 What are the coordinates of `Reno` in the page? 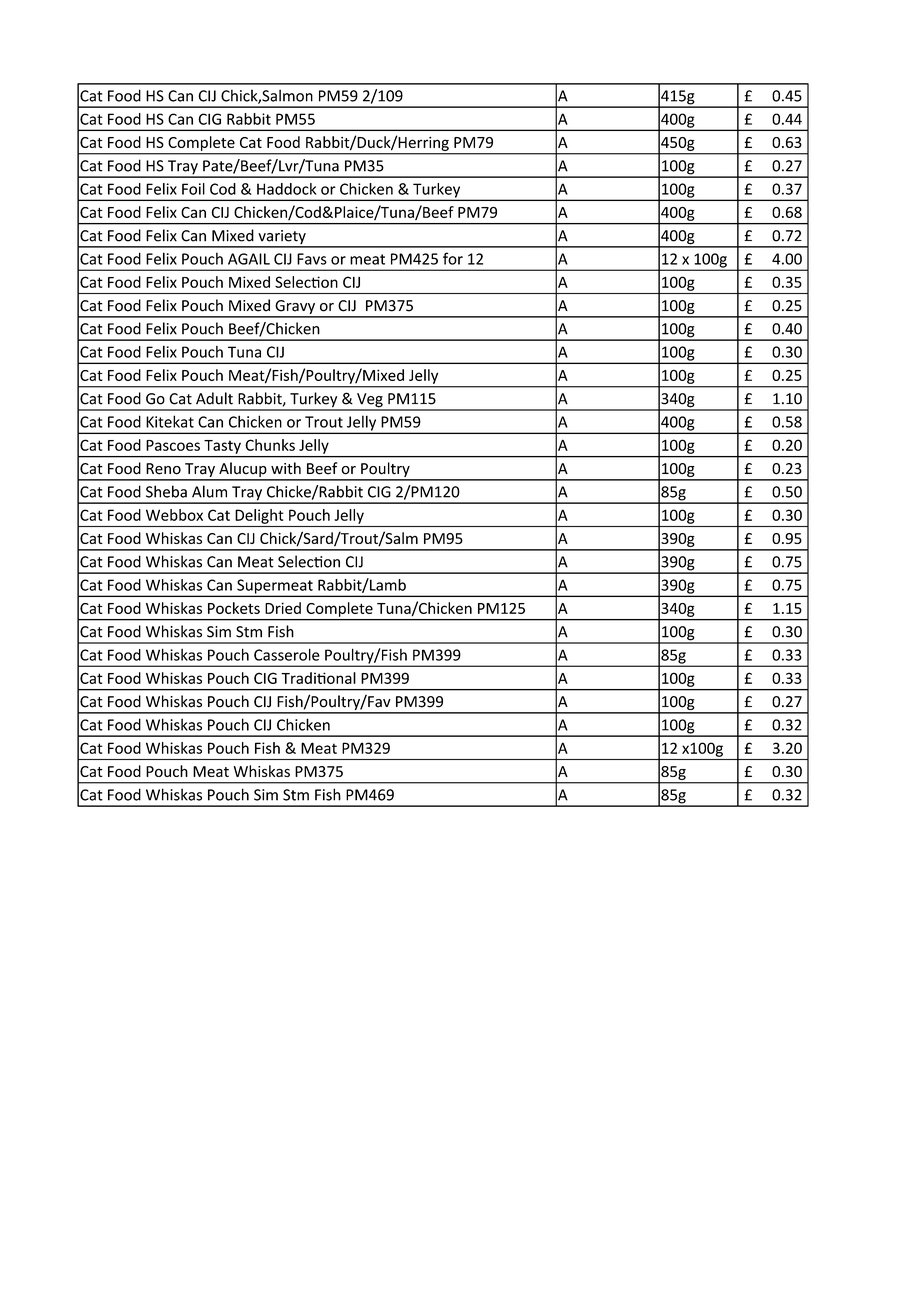 It's located at (163, 469).
